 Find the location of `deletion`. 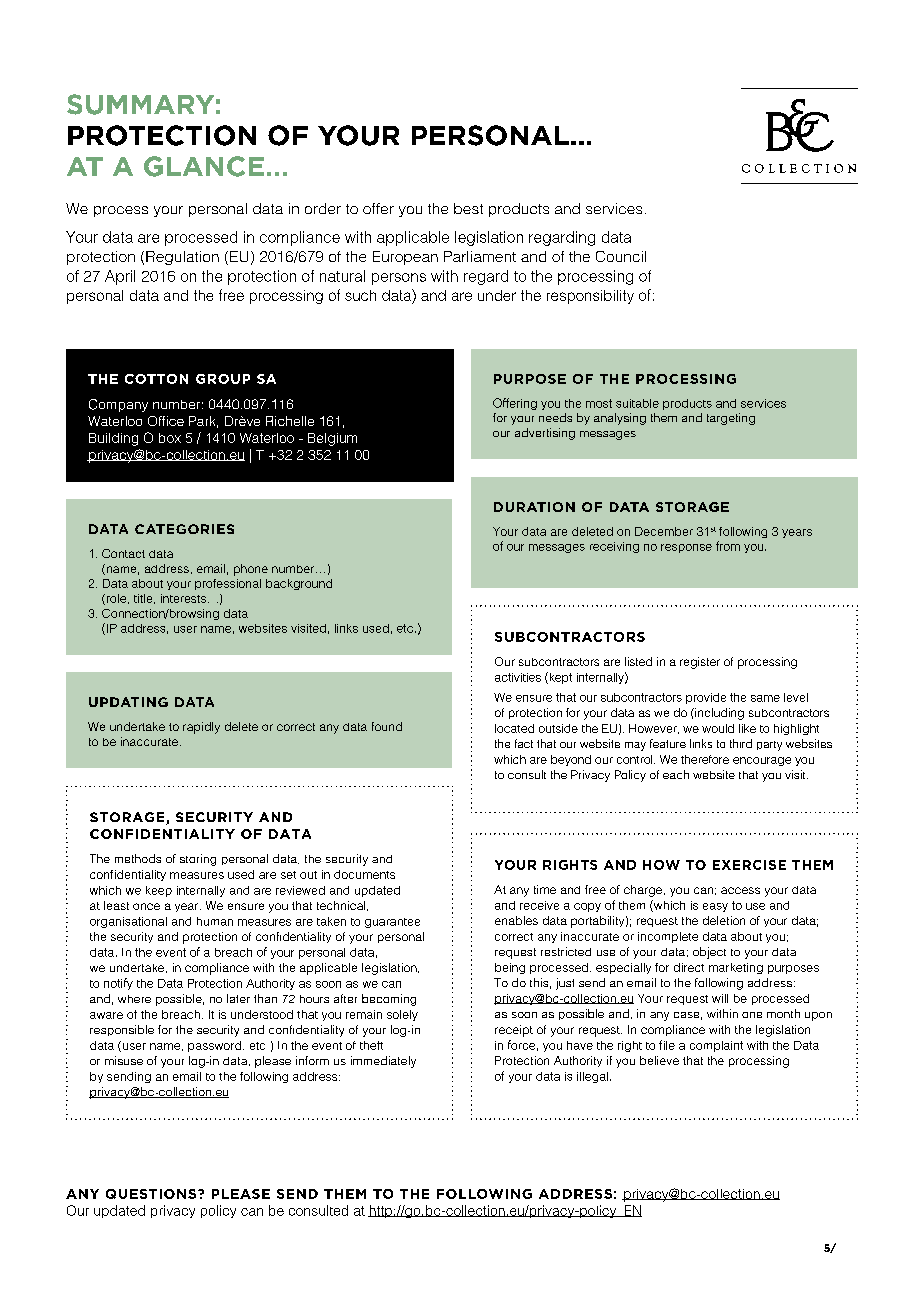

deletion is located at coordinates (724, 920).
